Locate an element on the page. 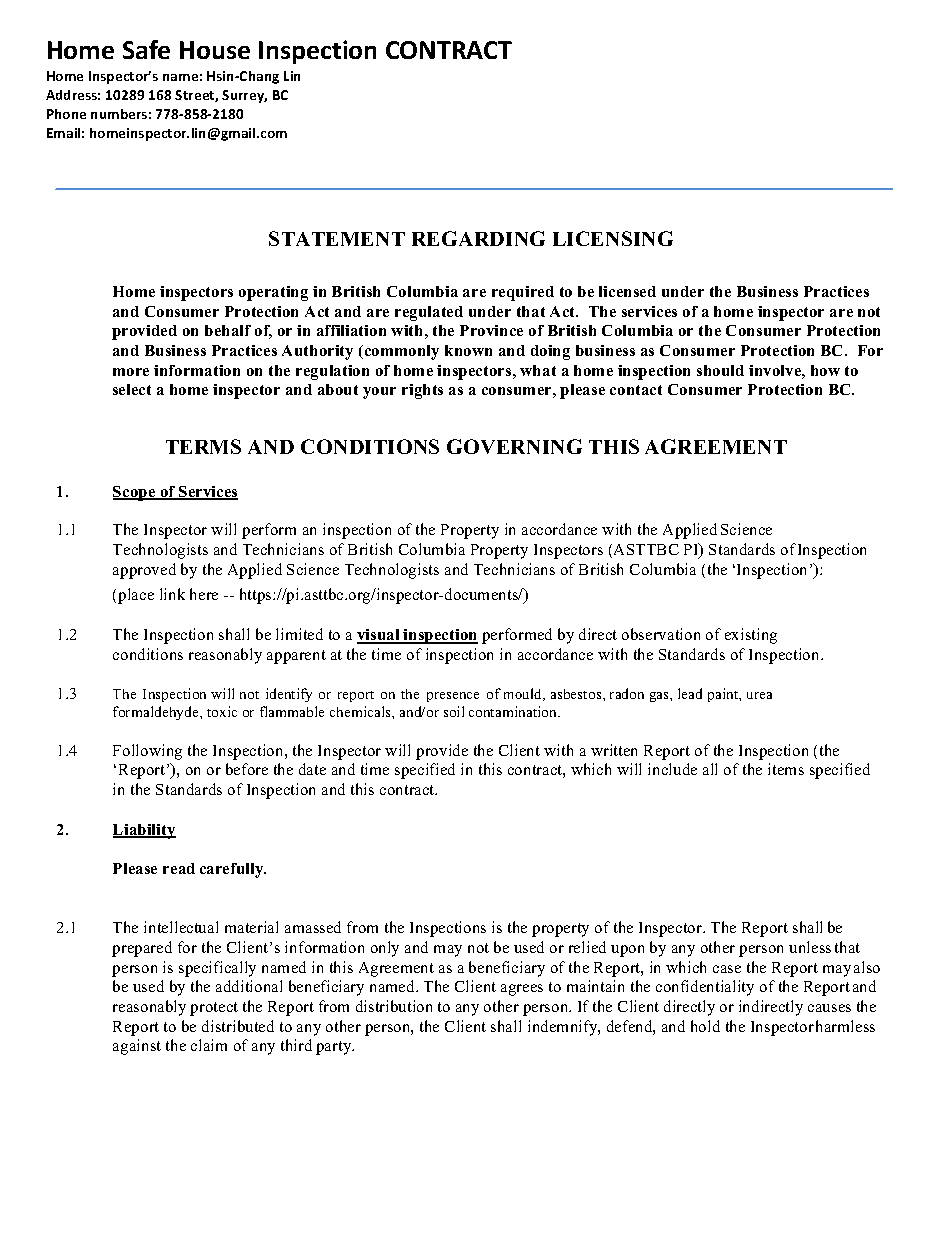 The image size is (952, 1233). behalf is located at coordinates (228, 330).
